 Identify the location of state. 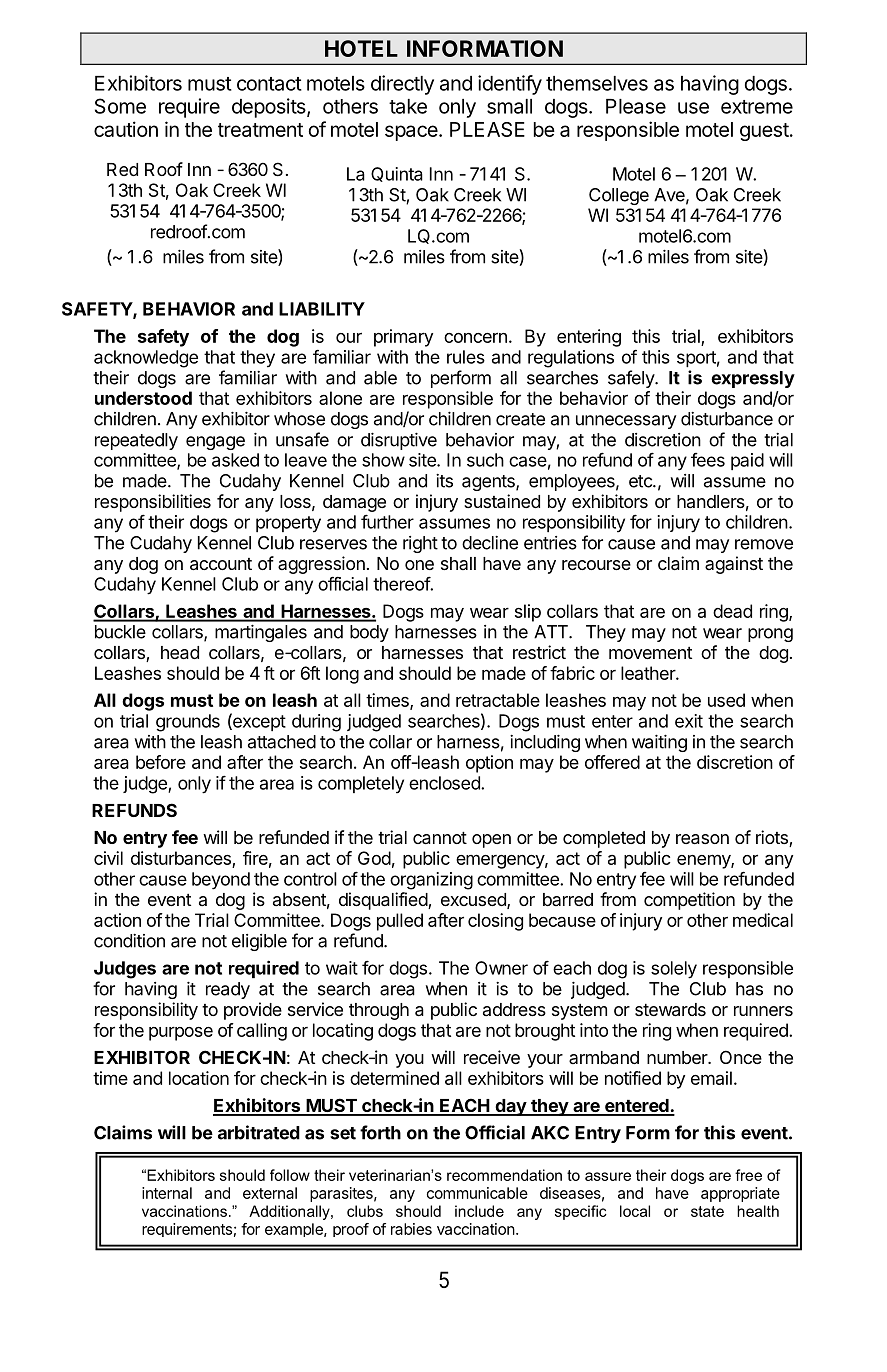
(707, 1211).
